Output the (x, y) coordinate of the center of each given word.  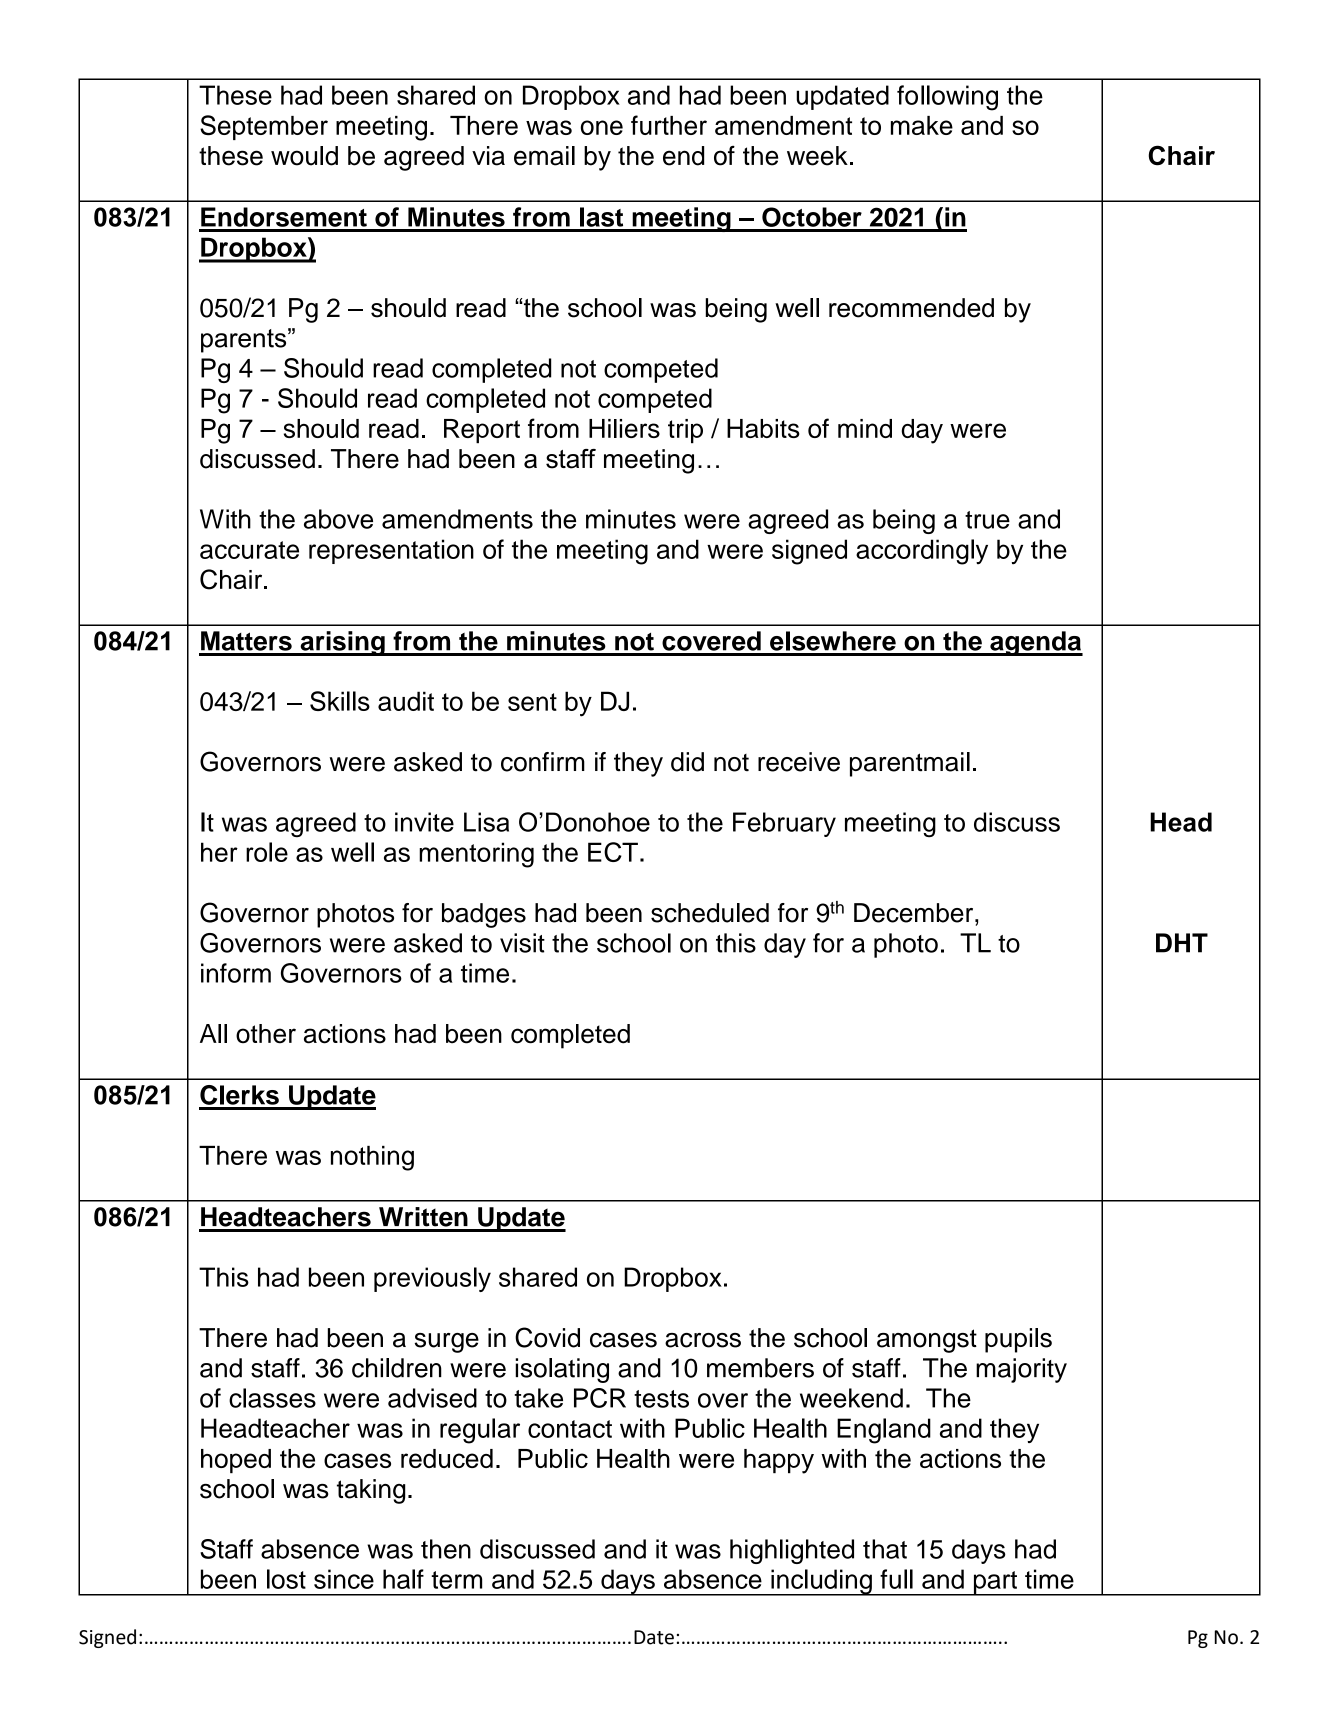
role (267, 852)
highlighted (792, 1551)
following (947, 98)
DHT (1182, 943)
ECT (613, 852)
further (669, 125)
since (344, 1579)
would (304, 156)
